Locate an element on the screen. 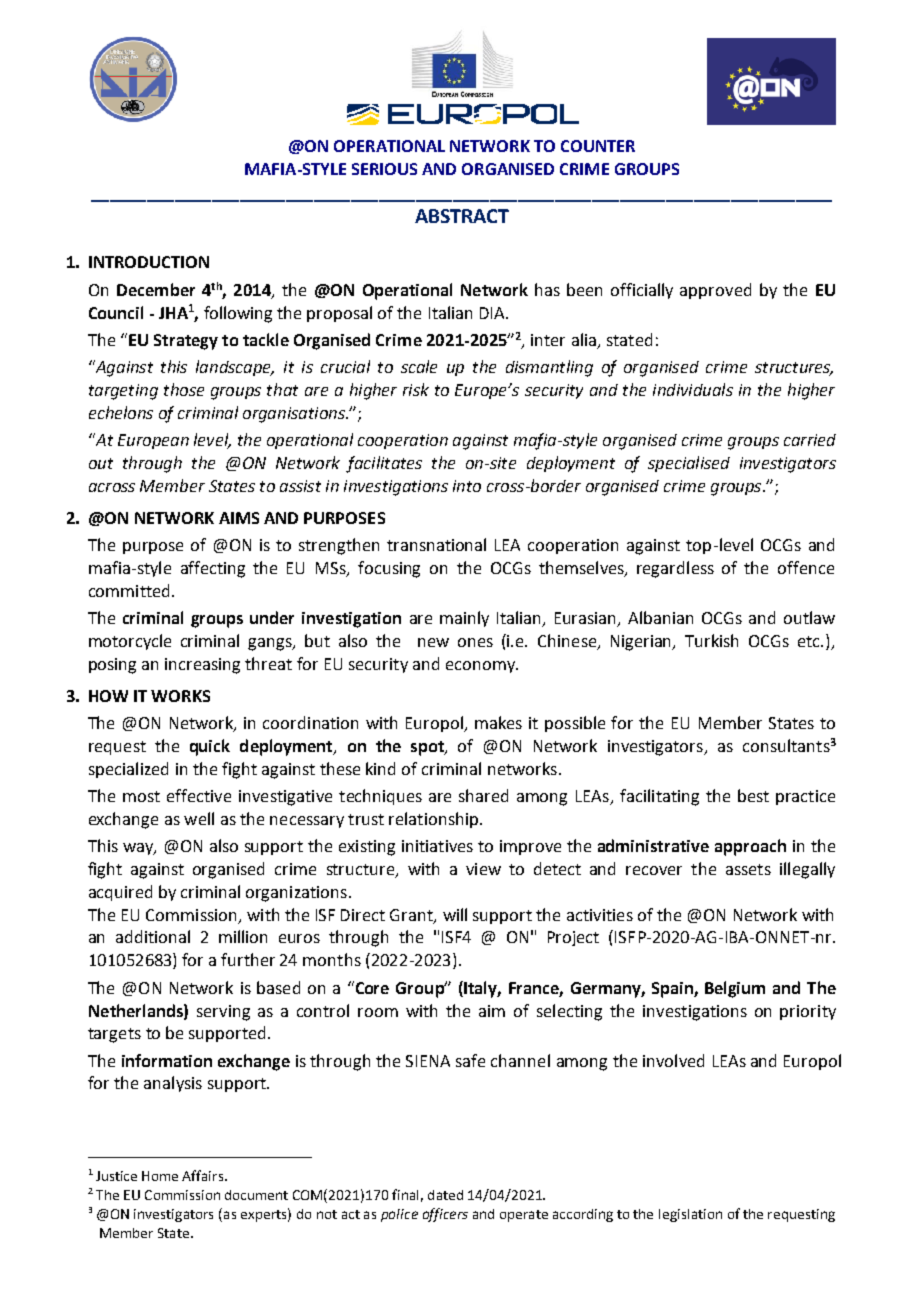 This screenshot has height=1308, width=924. COUNTER is located at coordinates (598, 146).
